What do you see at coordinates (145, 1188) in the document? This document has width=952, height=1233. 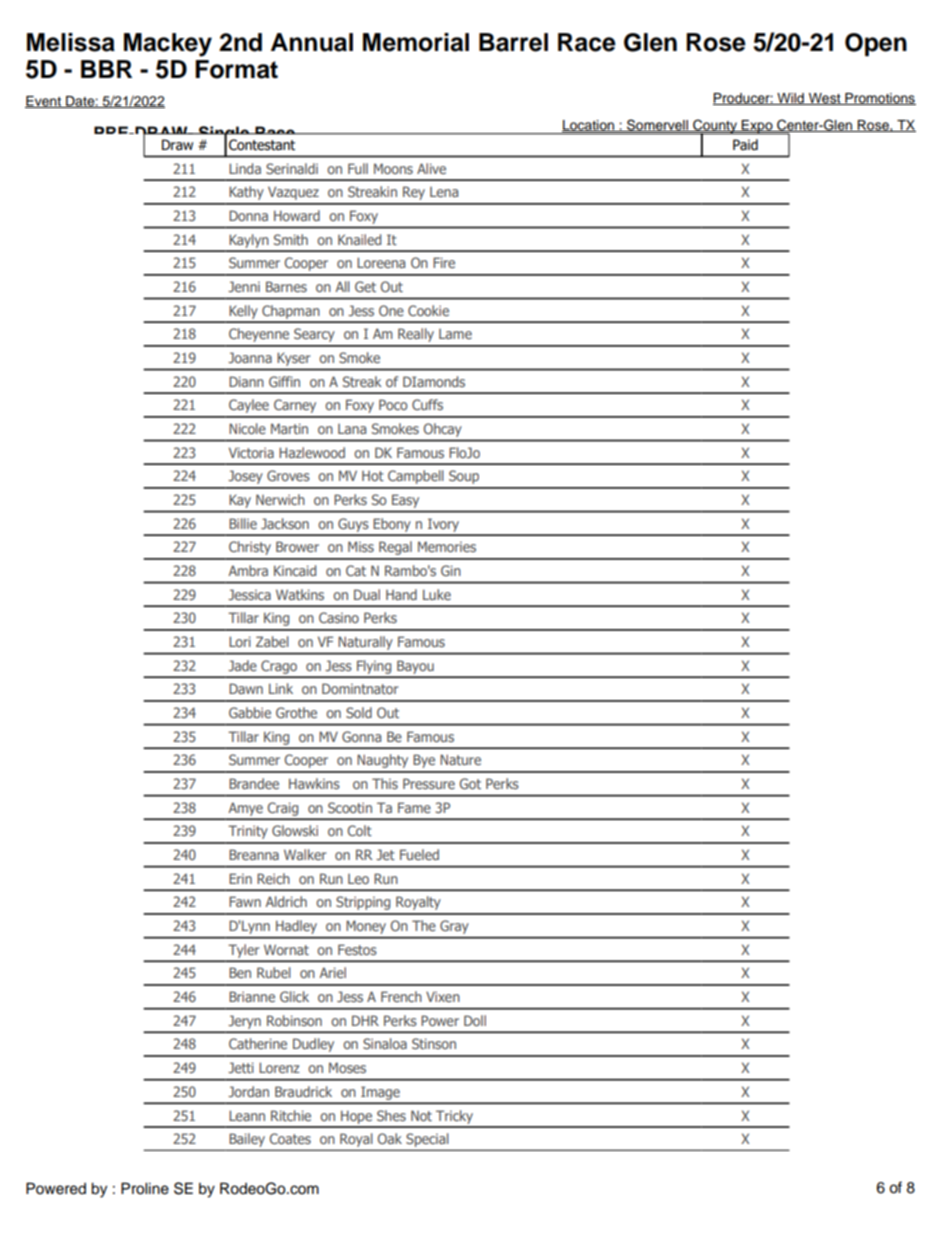 I see `Proline` at bounding box center [145, 1188].
